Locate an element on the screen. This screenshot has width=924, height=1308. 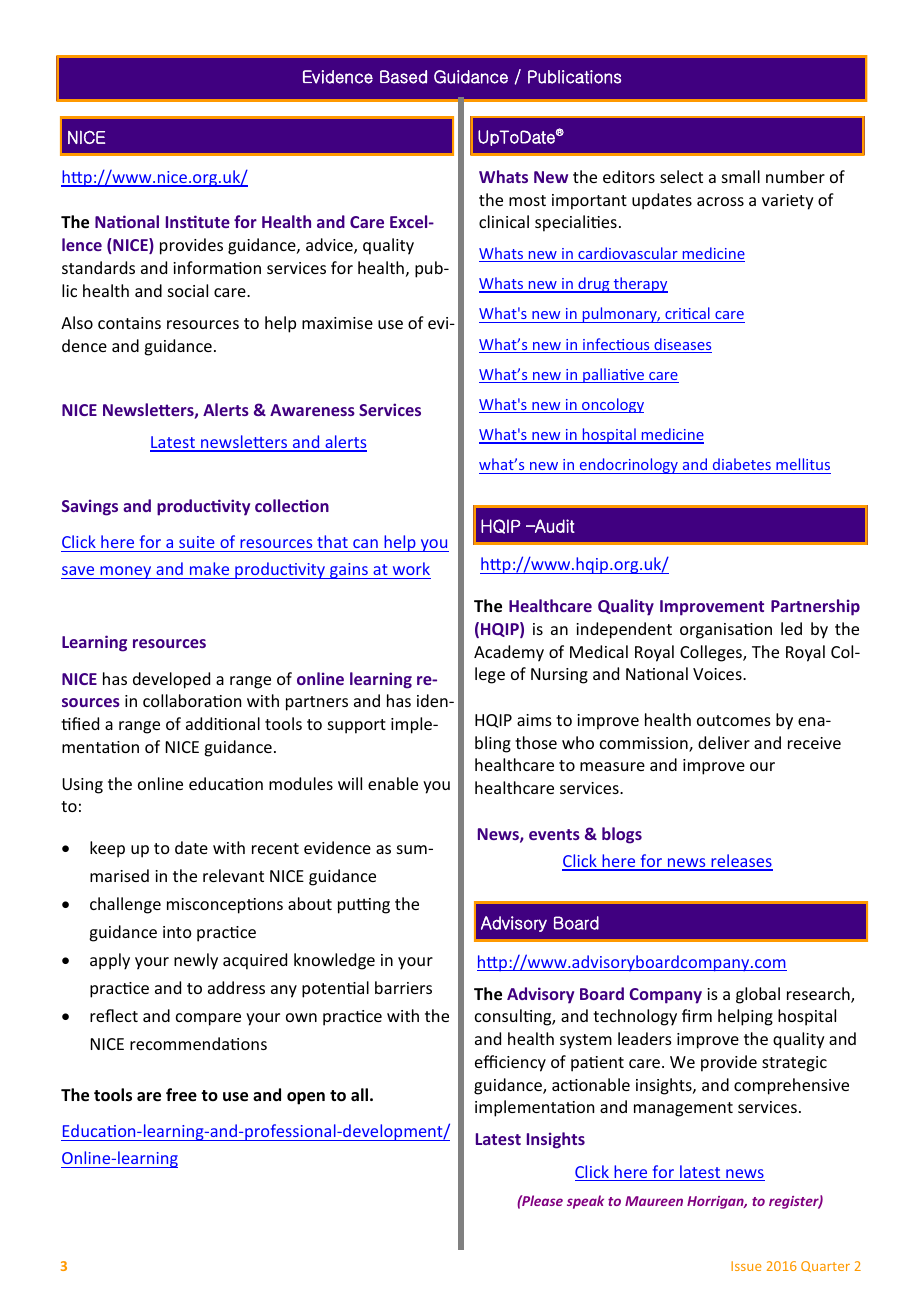
compare is located at coordinates (208, 1019).
